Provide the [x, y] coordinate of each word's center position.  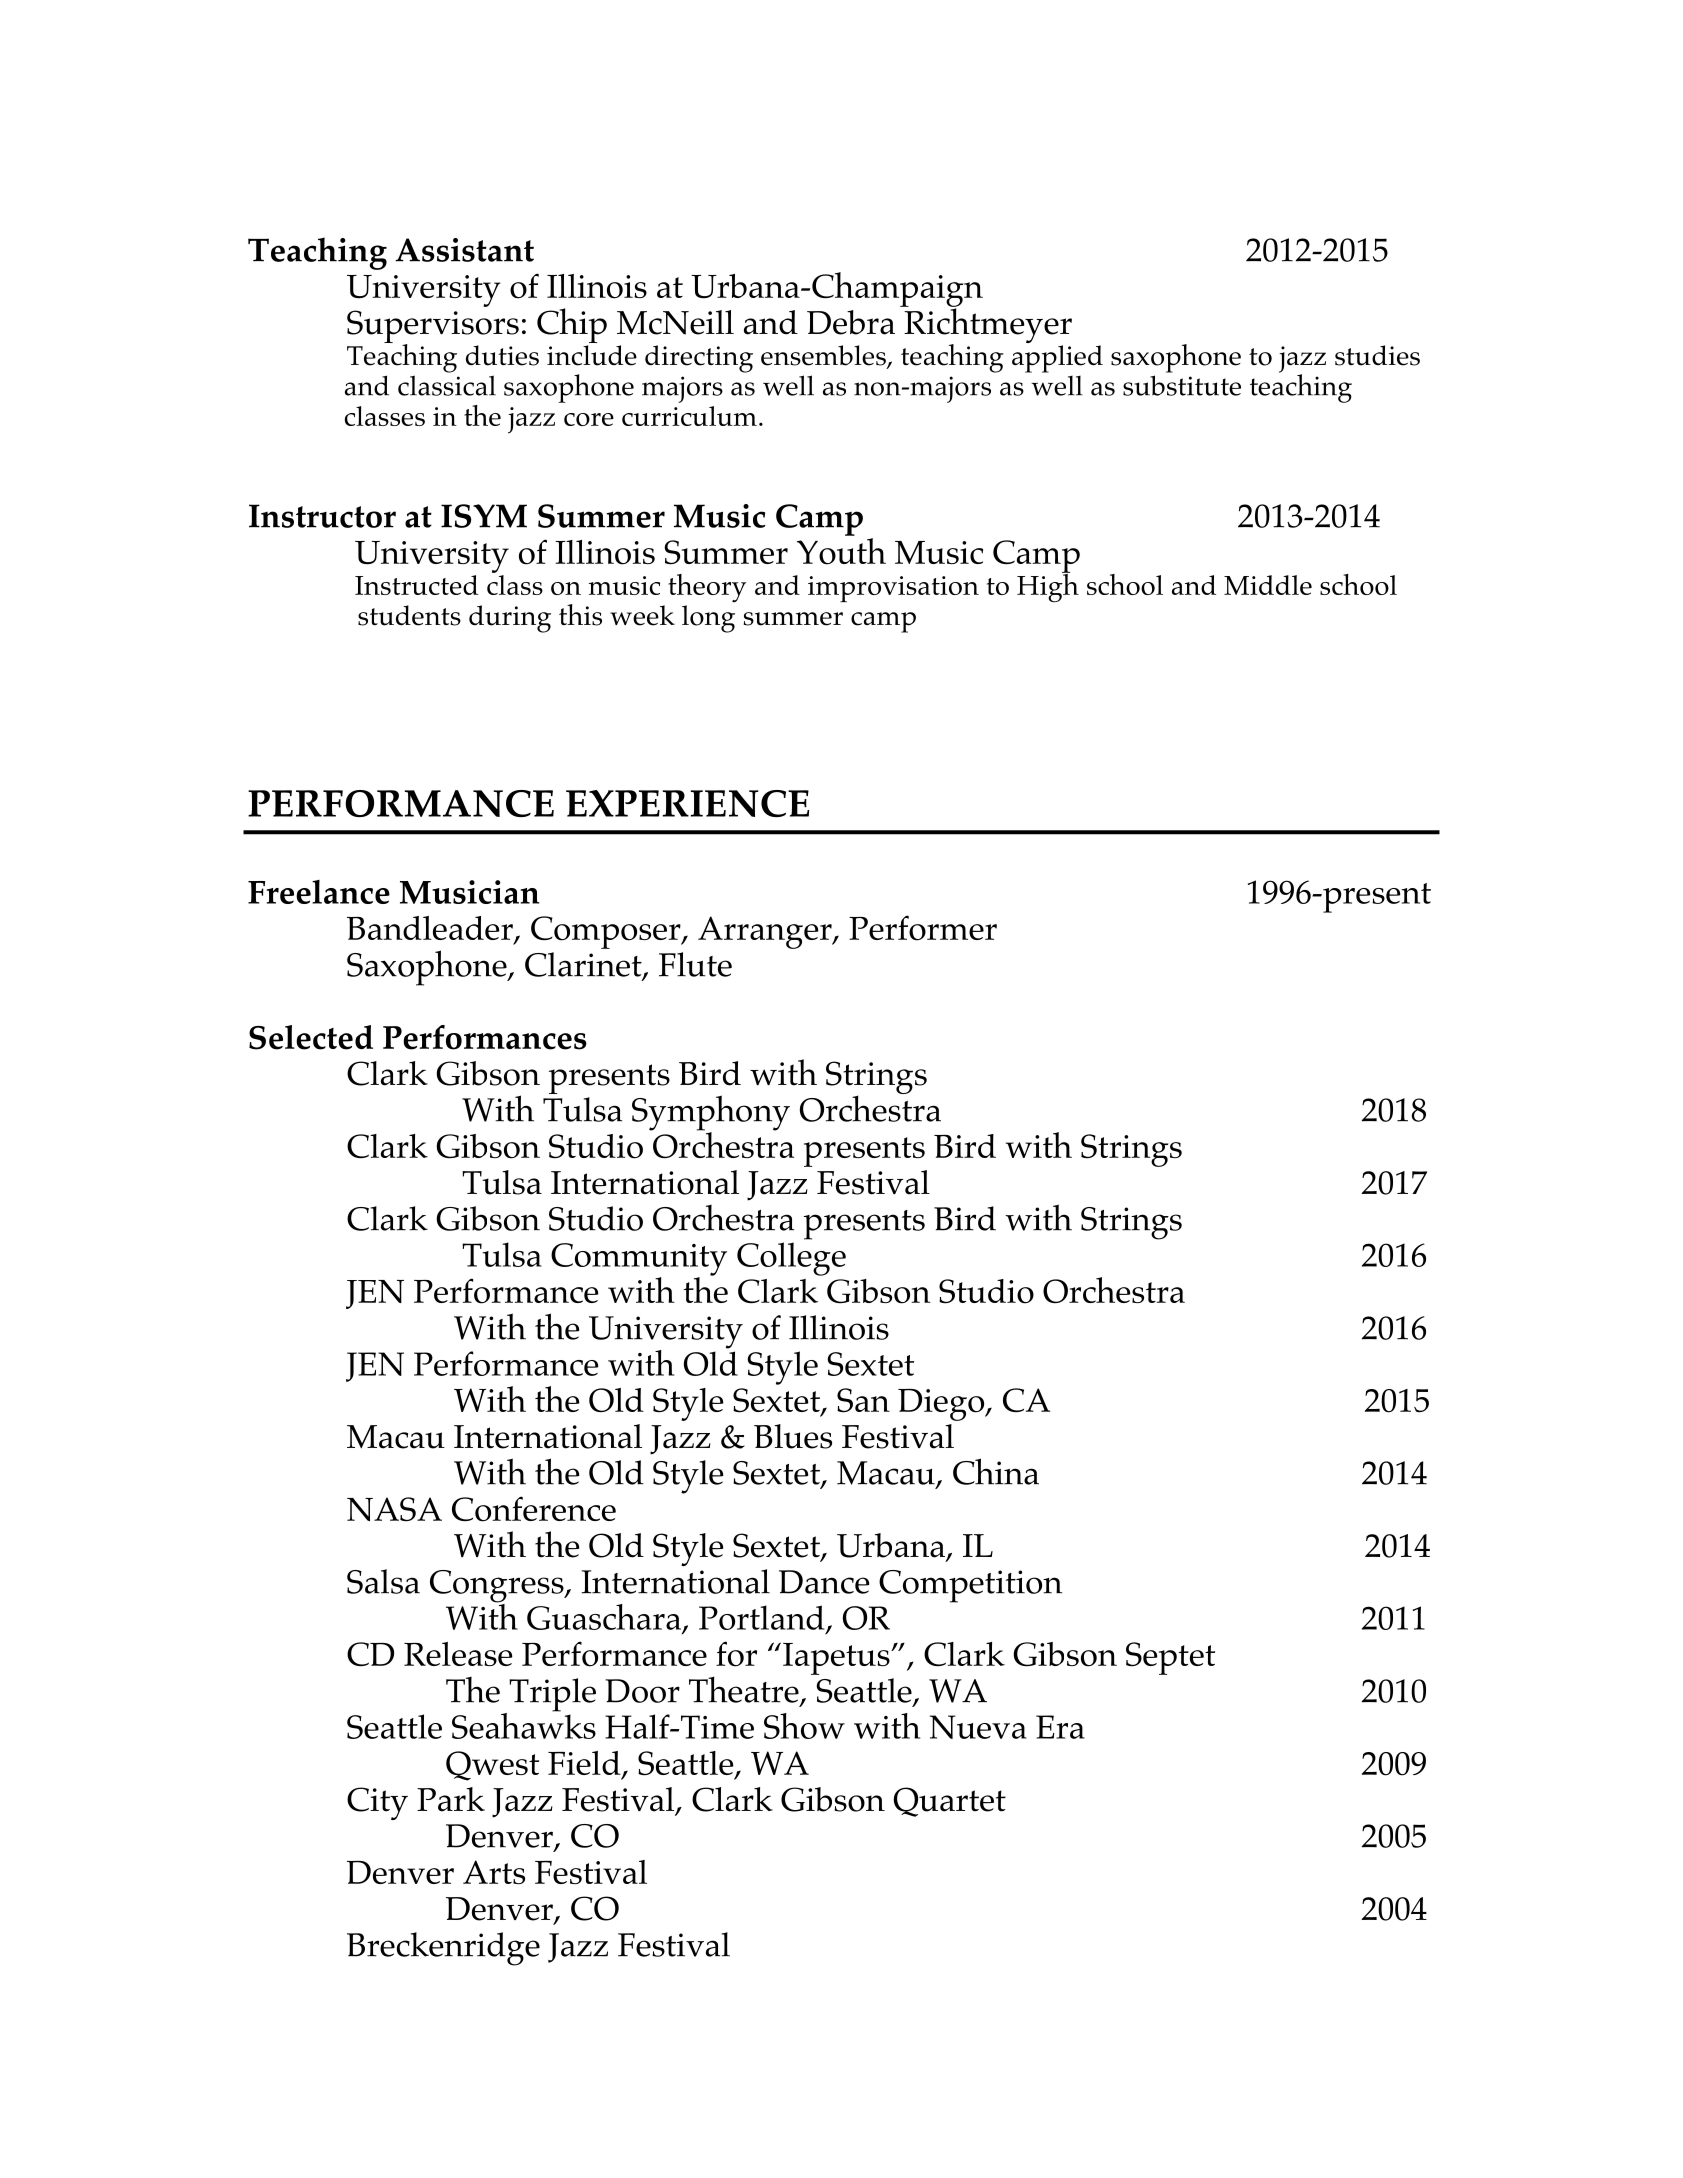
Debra [851, 322]
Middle [1268, 585]
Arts [494, 1872]
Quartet [949, 1802]
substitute [1182, 385]
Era [1060, 1727]
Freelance [319, 892]
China [996, 1471]
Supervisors [433, 327]
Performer [923, 928]
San [863, 1400]
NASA [394, 1509]
